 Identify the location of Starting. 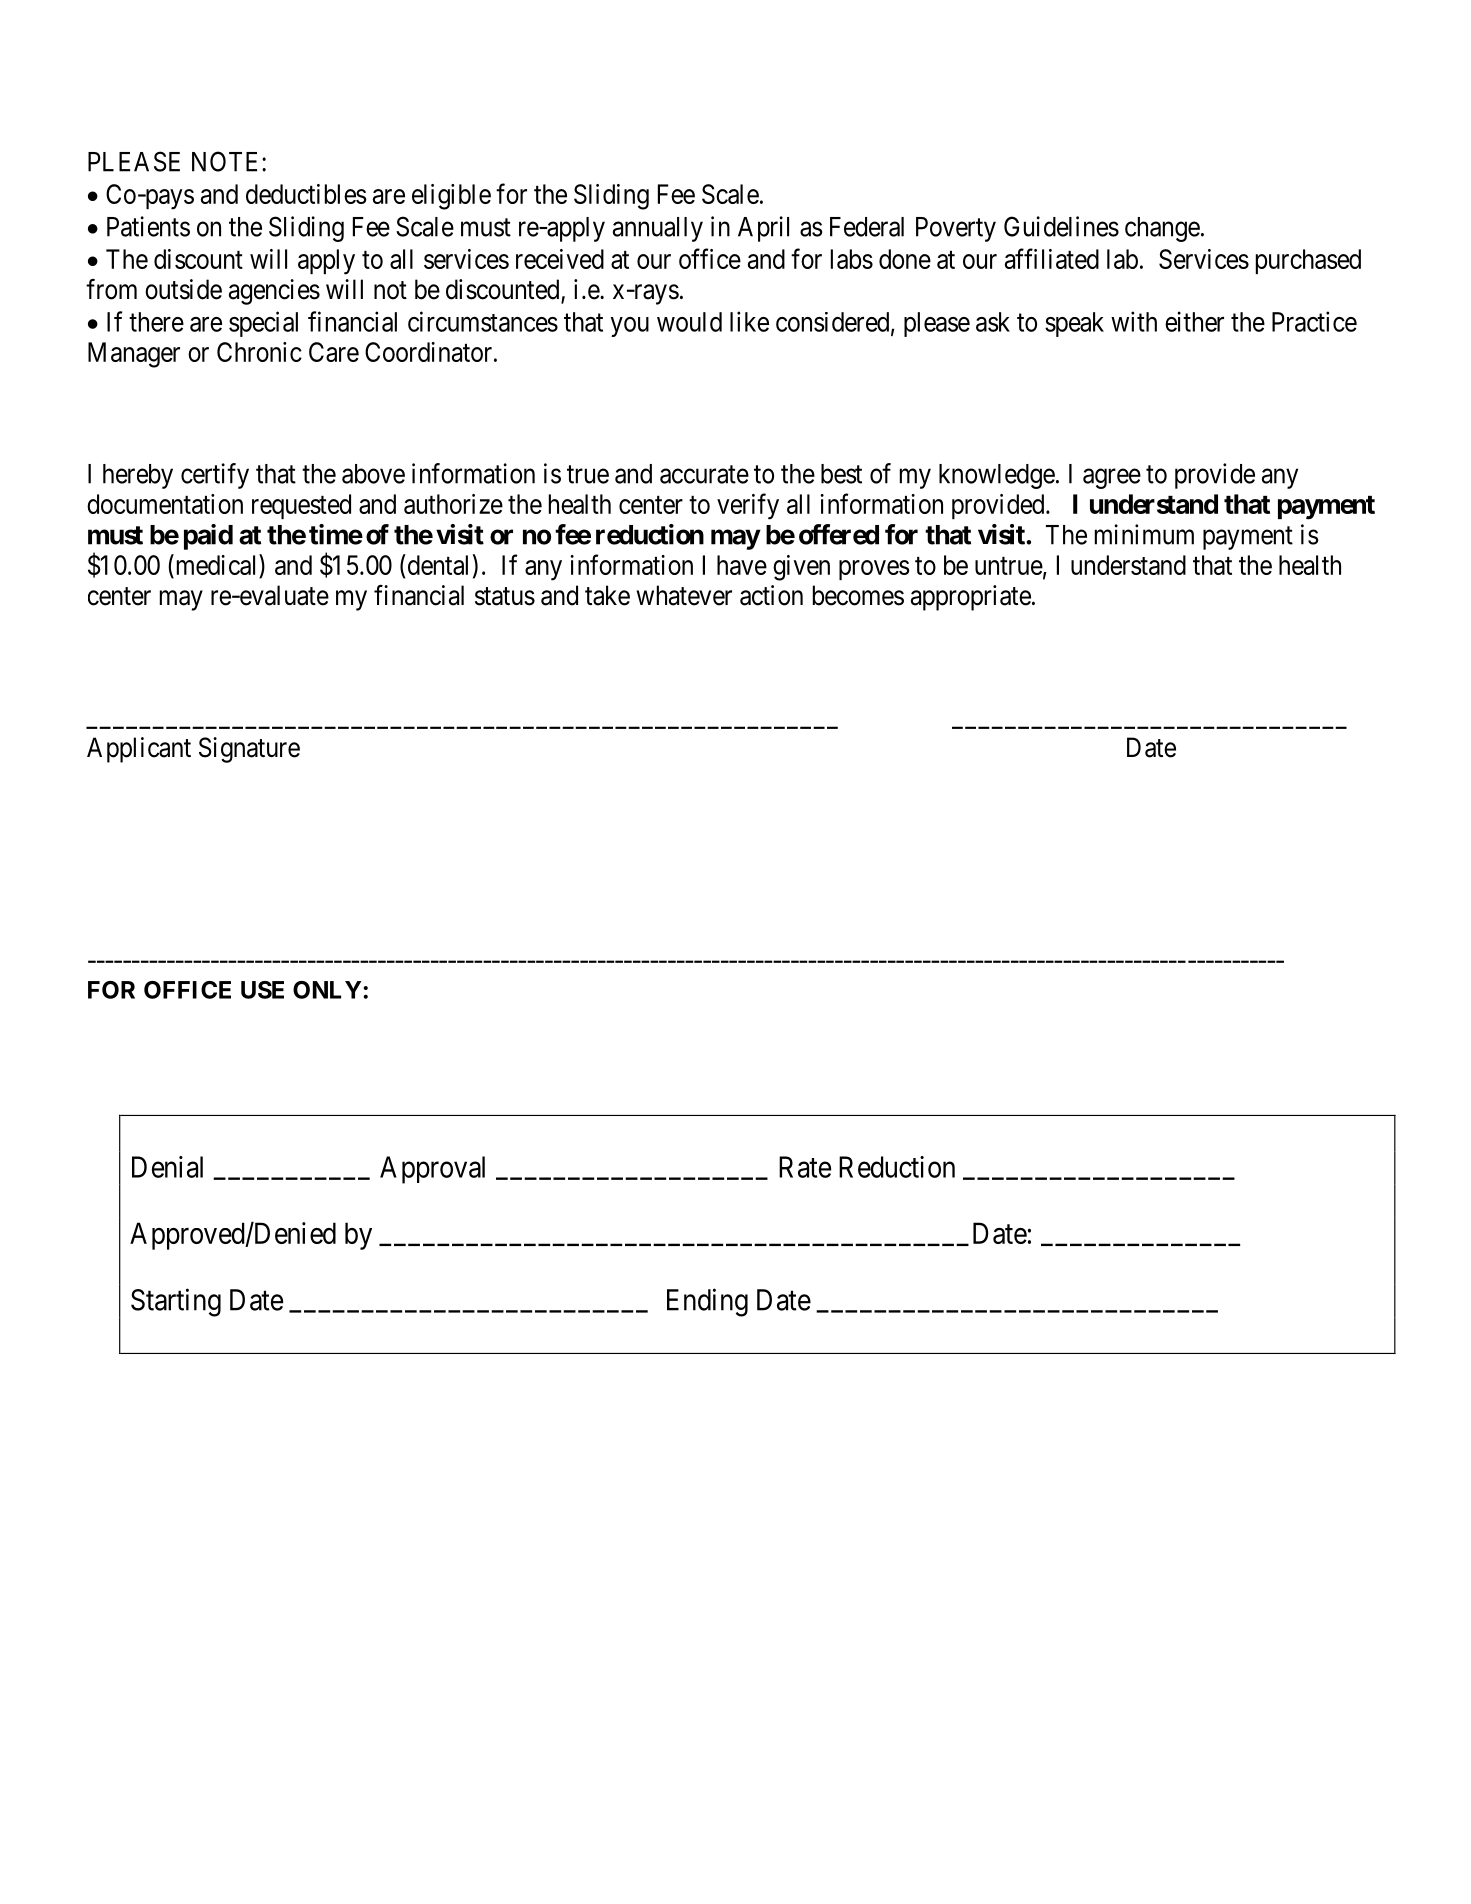
(176, 1302).
